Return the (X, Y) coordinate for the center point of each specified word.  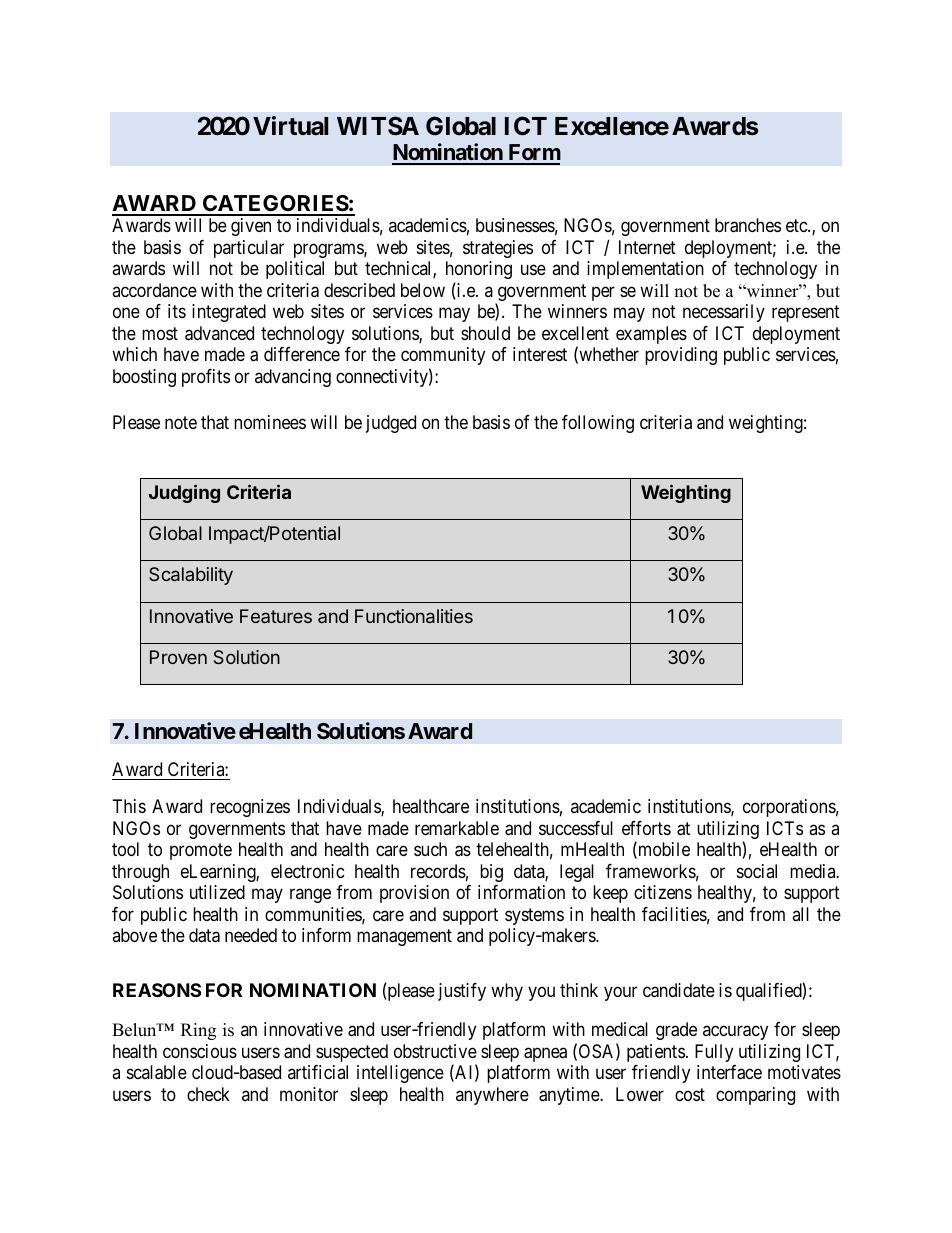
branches (748, 225)
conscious (200, 1051)
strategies (498, 249)
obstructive (435, 1051)
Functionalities (414, 616)
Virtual (290, 126)
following (598, 424)
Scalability (191, 576)
